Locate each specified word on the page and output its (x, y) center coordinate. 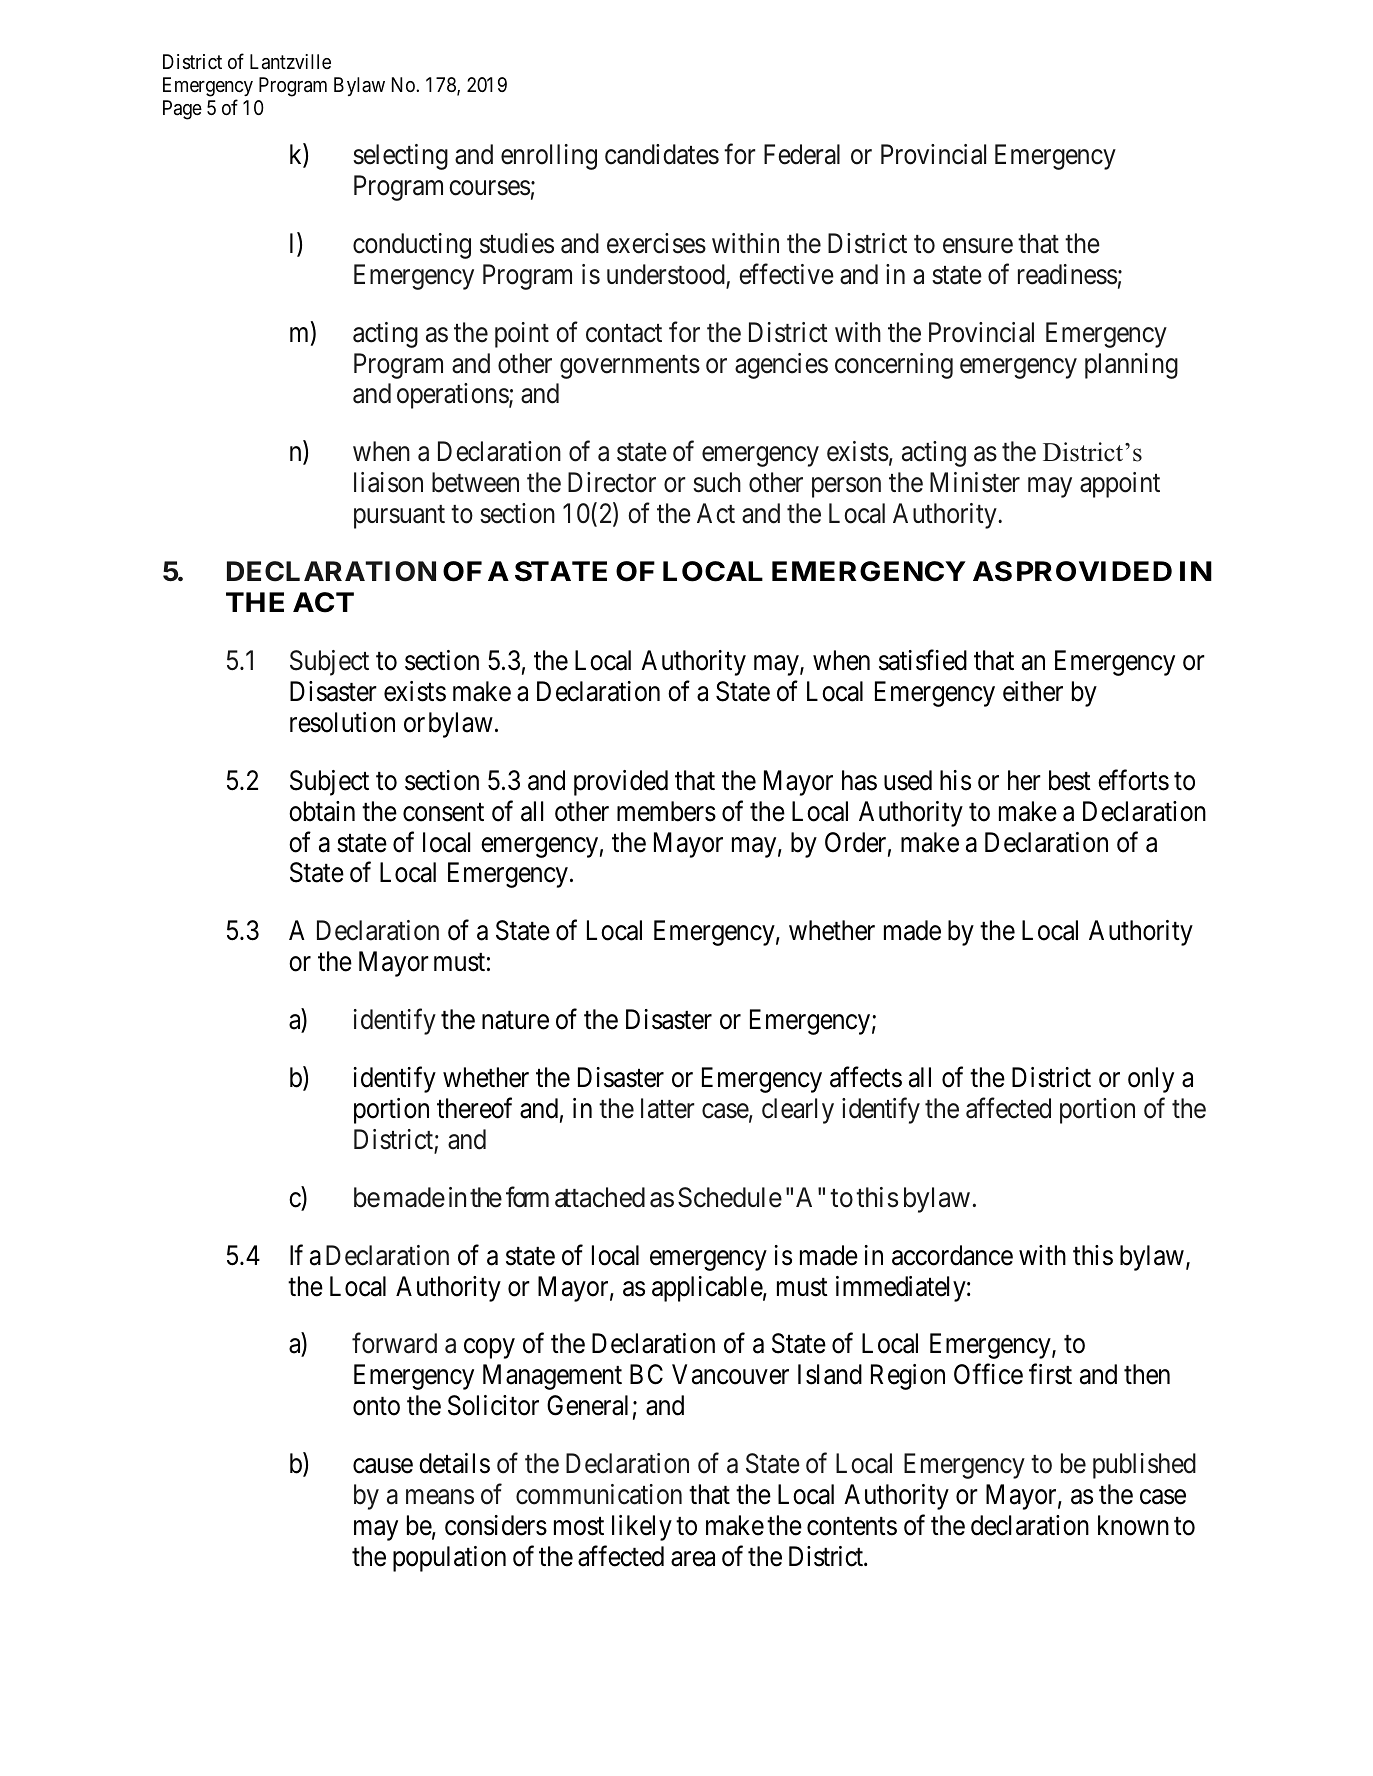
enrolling (549, 157)
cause (383, 1466)
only (1151, 1080)
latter (667, 1108)
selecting (400, 157)
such (717, 482)
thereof (474, 1108)
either (1033, 691)
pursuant (399, 517)
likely (642, 1528)
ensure (978, 246)
